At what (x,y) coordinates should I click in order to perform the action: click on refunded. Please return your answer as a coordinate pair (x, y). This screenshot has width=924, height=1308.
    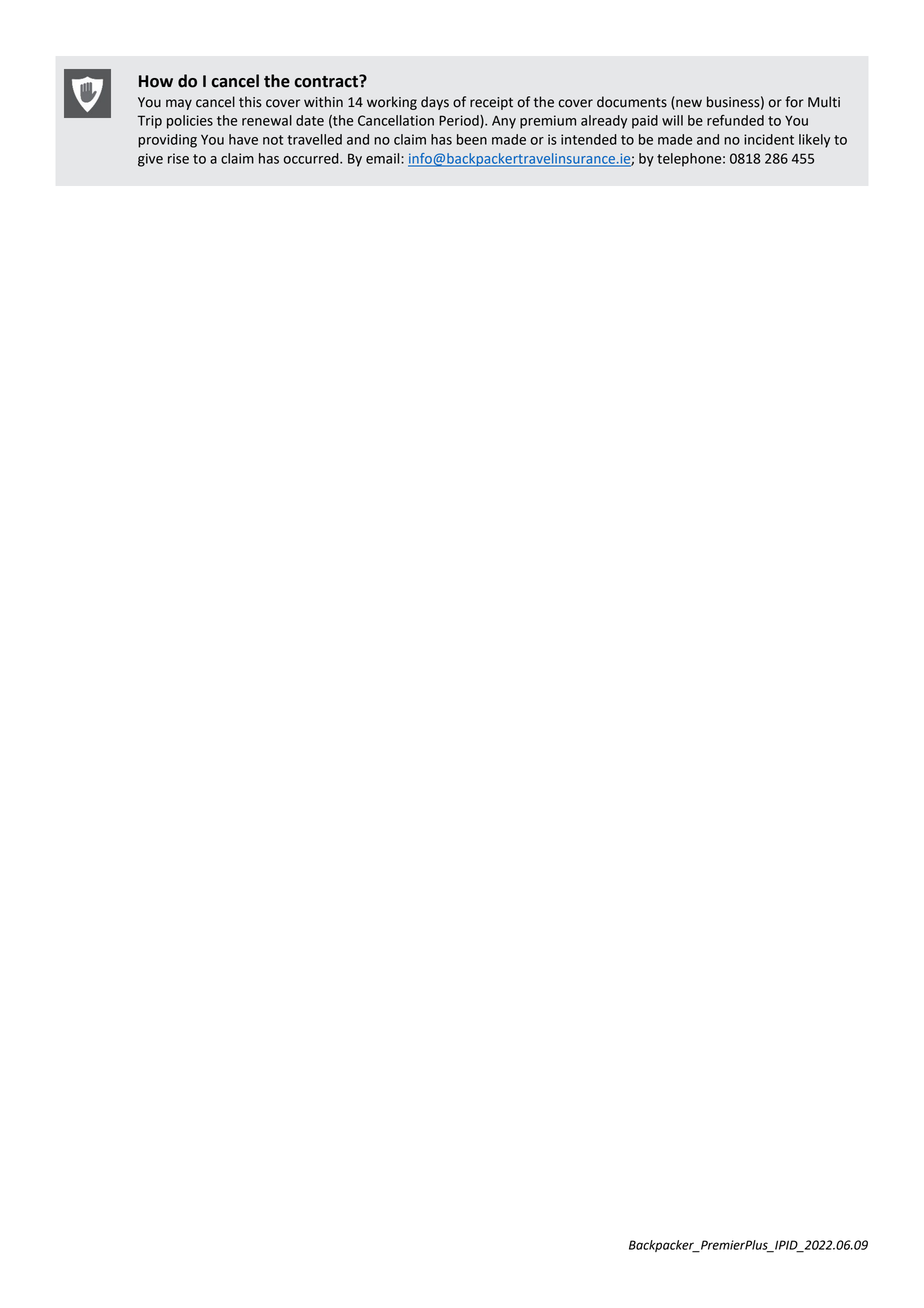
    Looking at the image, I should click on (735, 120).
